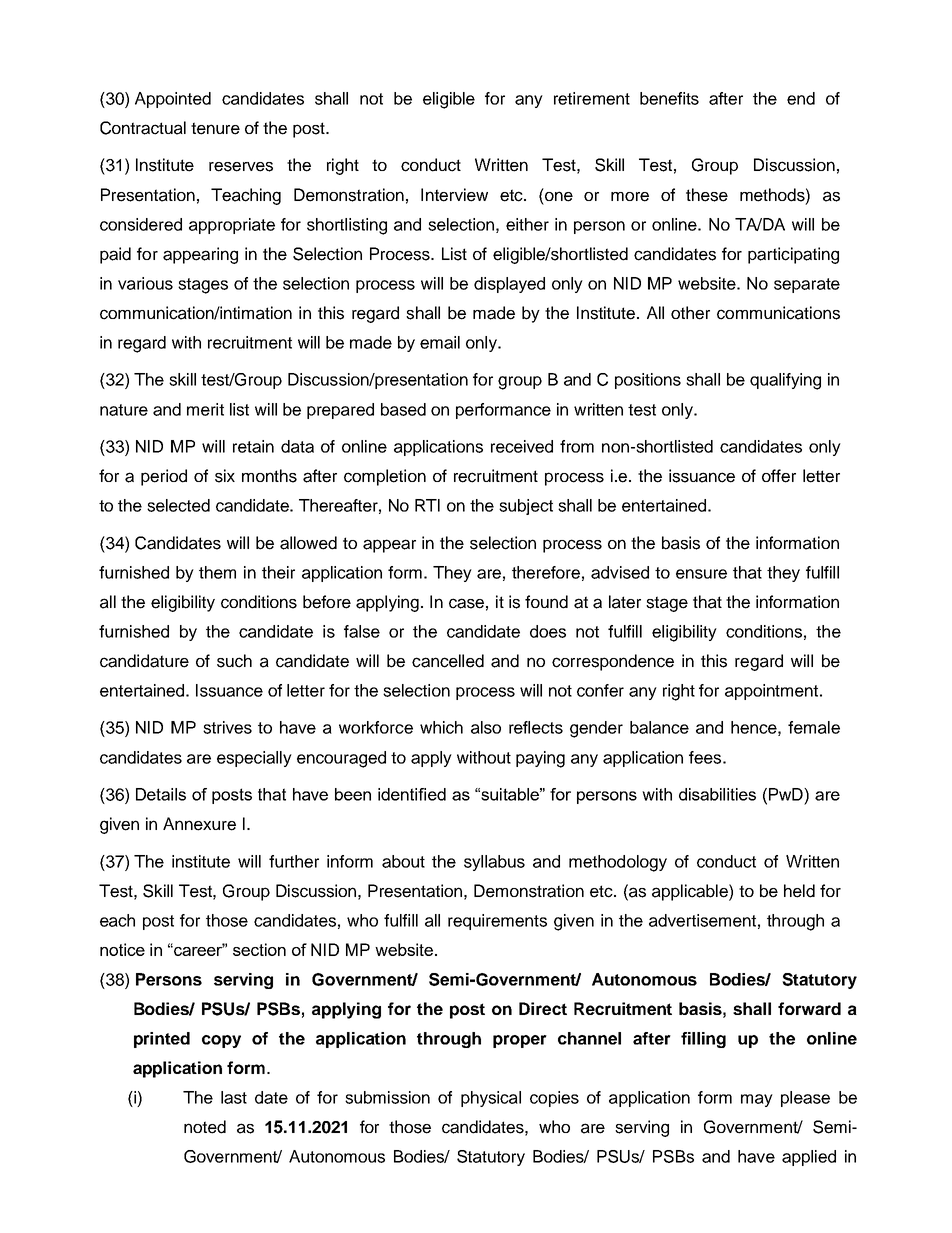 This screenshot has width=952, height=1233. What do you see at coordinates (205, 1127) in the screenshot?
I see `noted` at bounding box center [205, 1127].
